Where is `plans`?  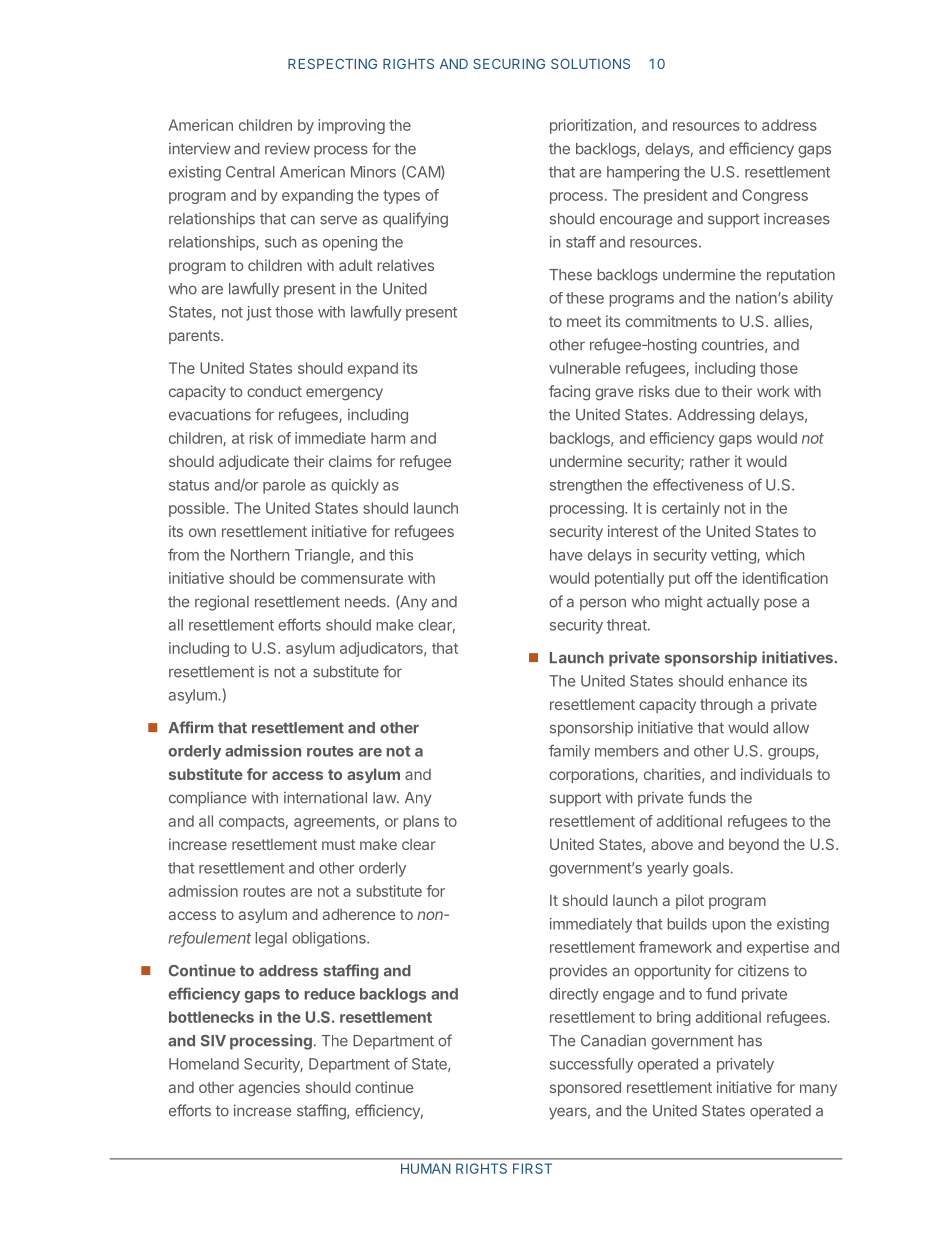
plans is located at coordinates (421, 822).
